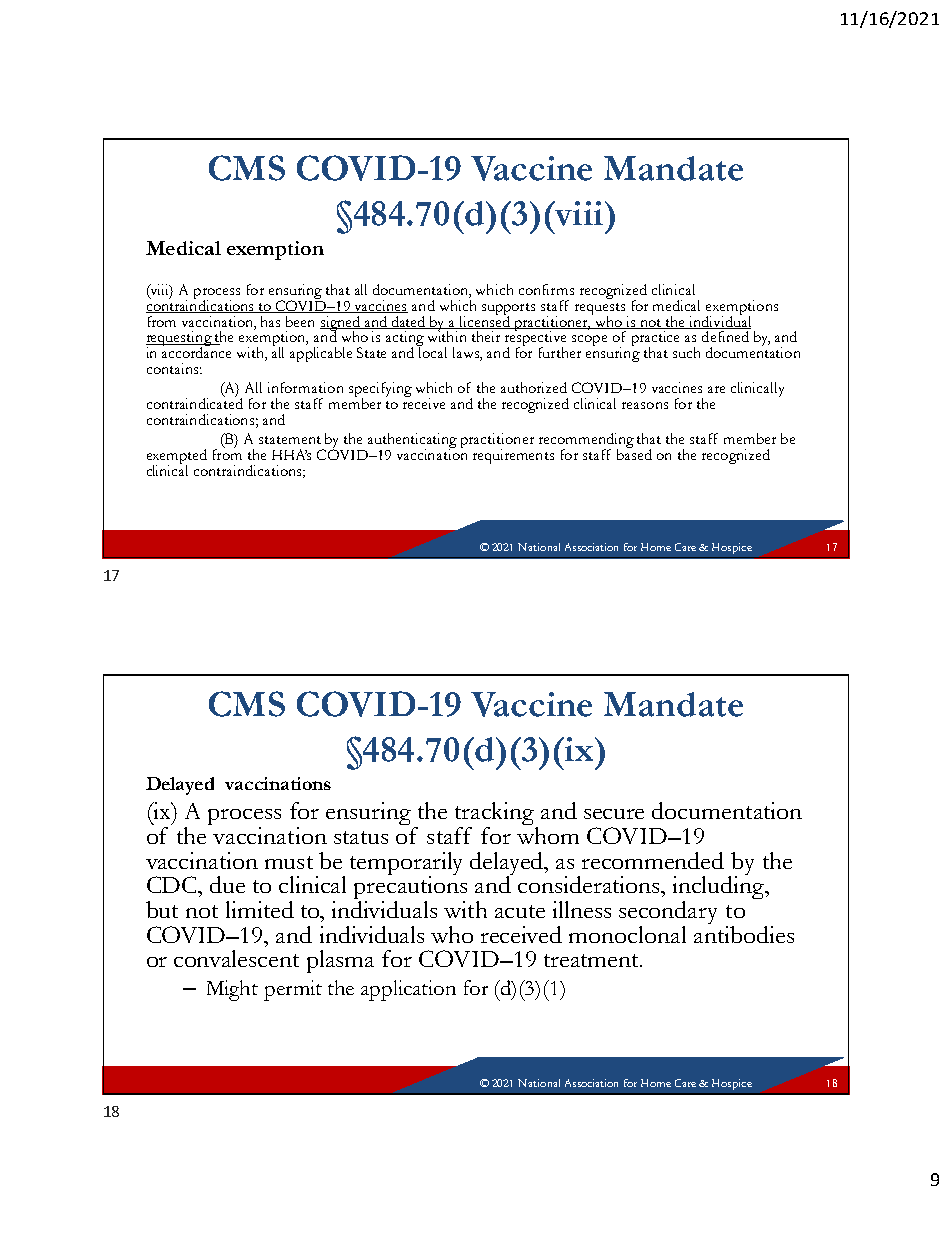 Image resolution: width=952 pixels, height=1233 pixels. Describe the element at coordinates (725, 336) in the page. I see `defined` at that location.
